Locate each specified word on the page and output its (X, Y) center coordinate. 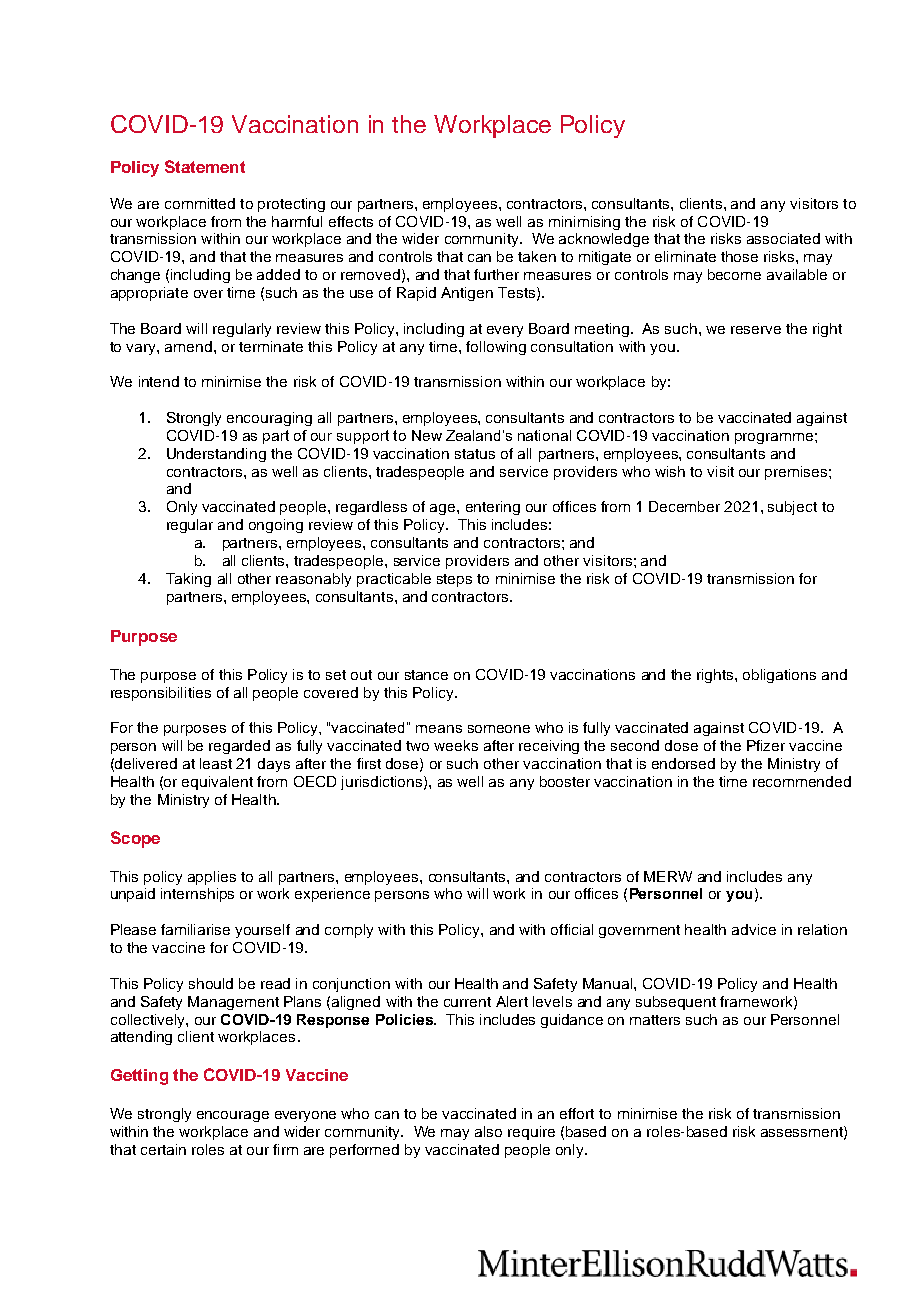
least (216, 763)
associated (783, 238)
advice (754, 929)
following (496, 348)
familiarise (195, 929)
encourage (233, 1116)
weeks (456, 745)
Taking (188, 580)
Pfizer (766, 745)
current (467, 1002)
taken (537, 256)
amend (188, 346)
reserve (756, 330)
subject (792, 508)
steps (454, 580)
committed (200, 203)
